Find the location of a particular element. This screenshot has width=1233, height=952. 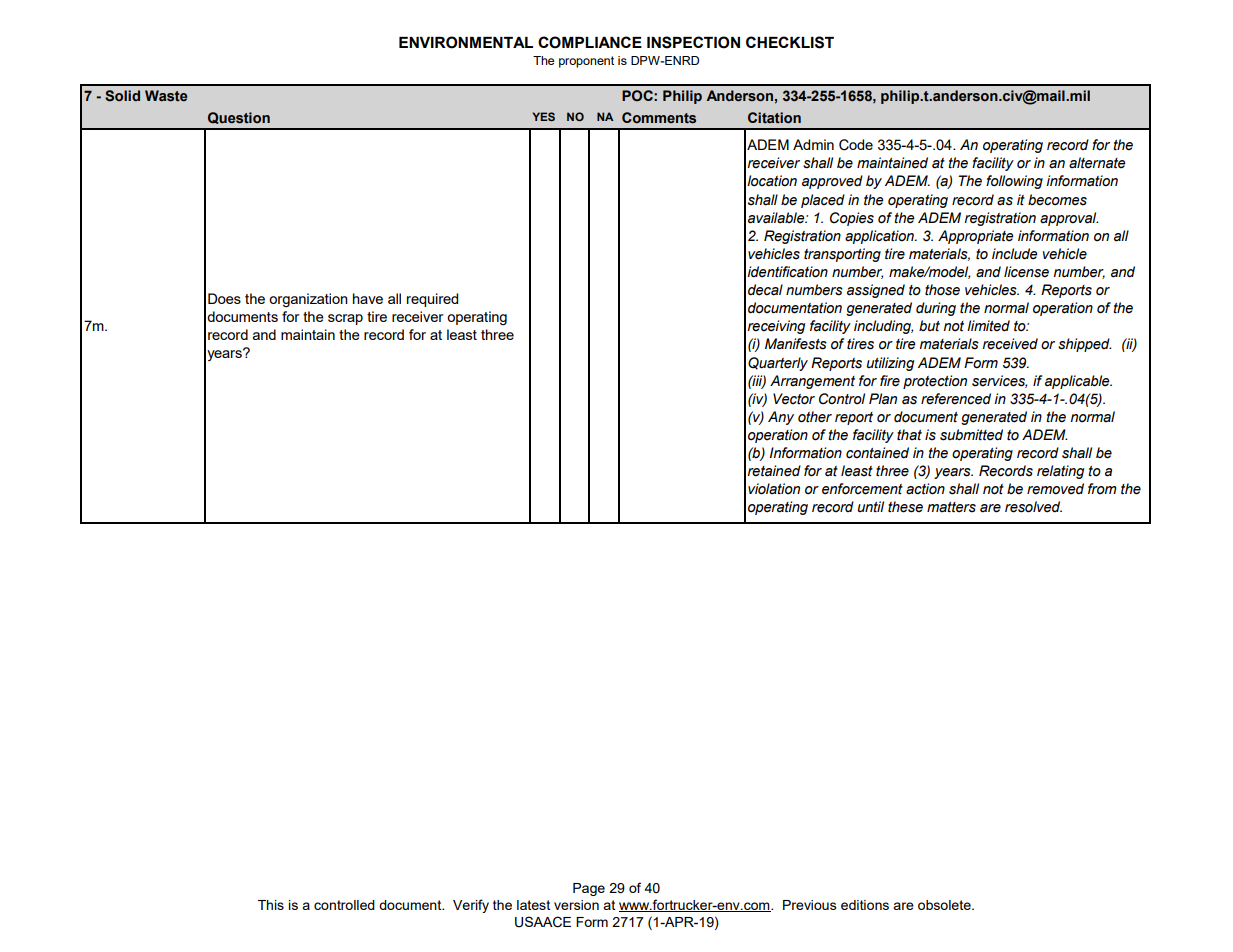

matters is located at coordinates (951, 507).
